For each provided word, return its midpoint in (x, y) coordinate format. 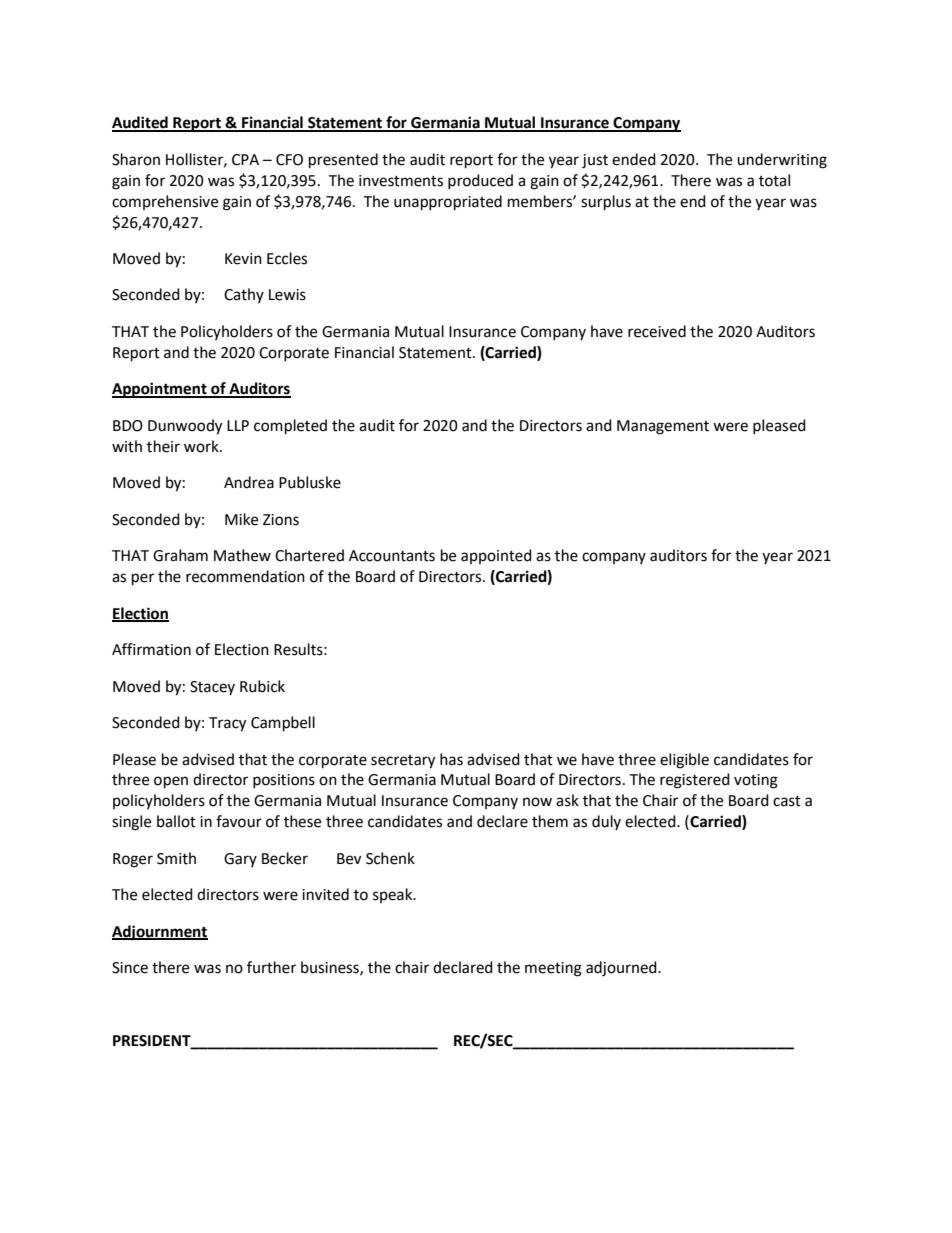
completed (290, 427)
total (774, 180)
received (657, 331)
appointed (496, 556)
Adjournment (160, 933)
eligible (684, 761)
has (451, 759)
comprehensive (165, 202)
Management (663, 427)
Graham (180, 555)
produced (480, 181)
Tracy (227, 724)
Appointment (160, 390)
